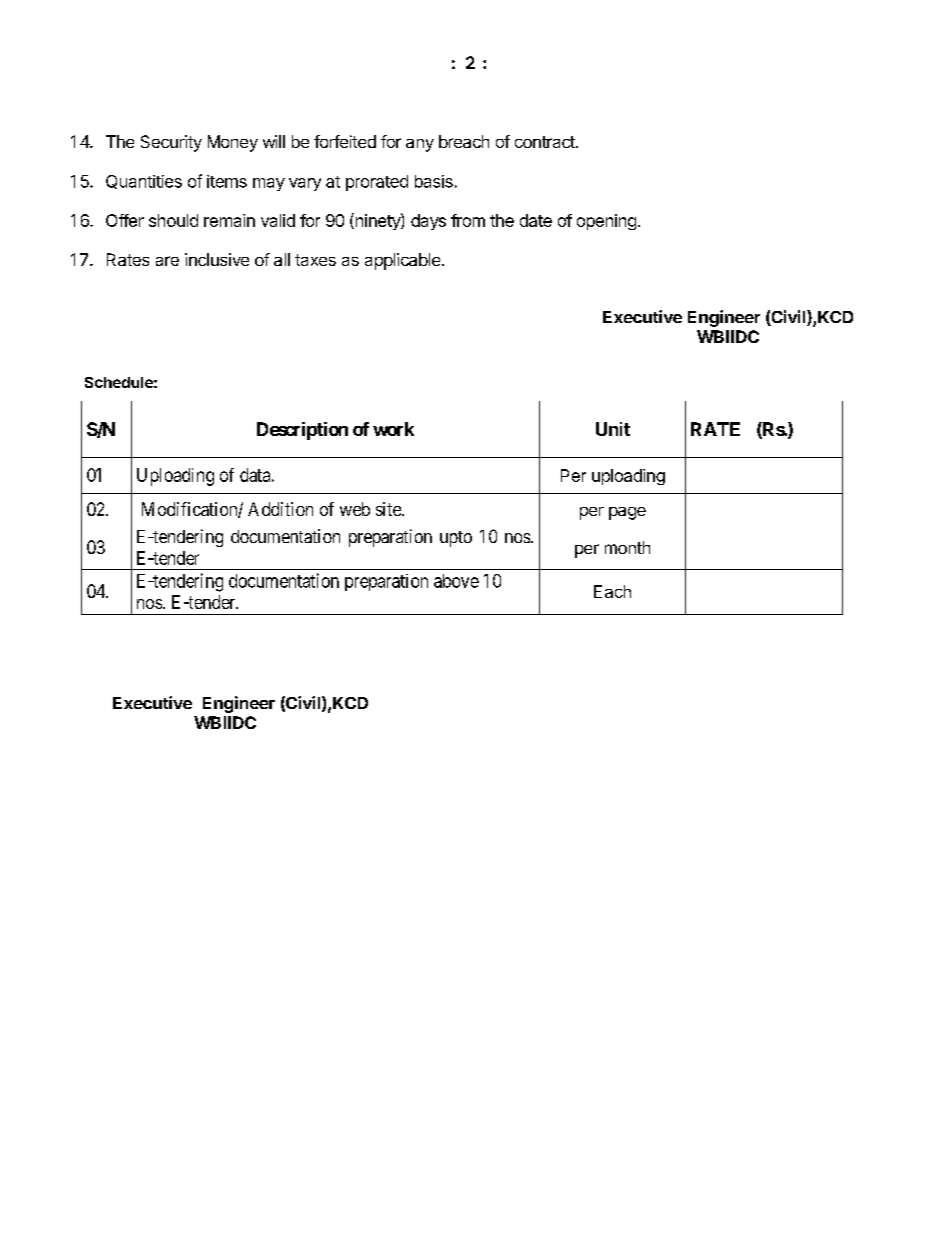 The height and width of the screenshot is (1233, 952). Describe the element at coordinates (627, 547) in the screenshot. I see `month` at that location.
